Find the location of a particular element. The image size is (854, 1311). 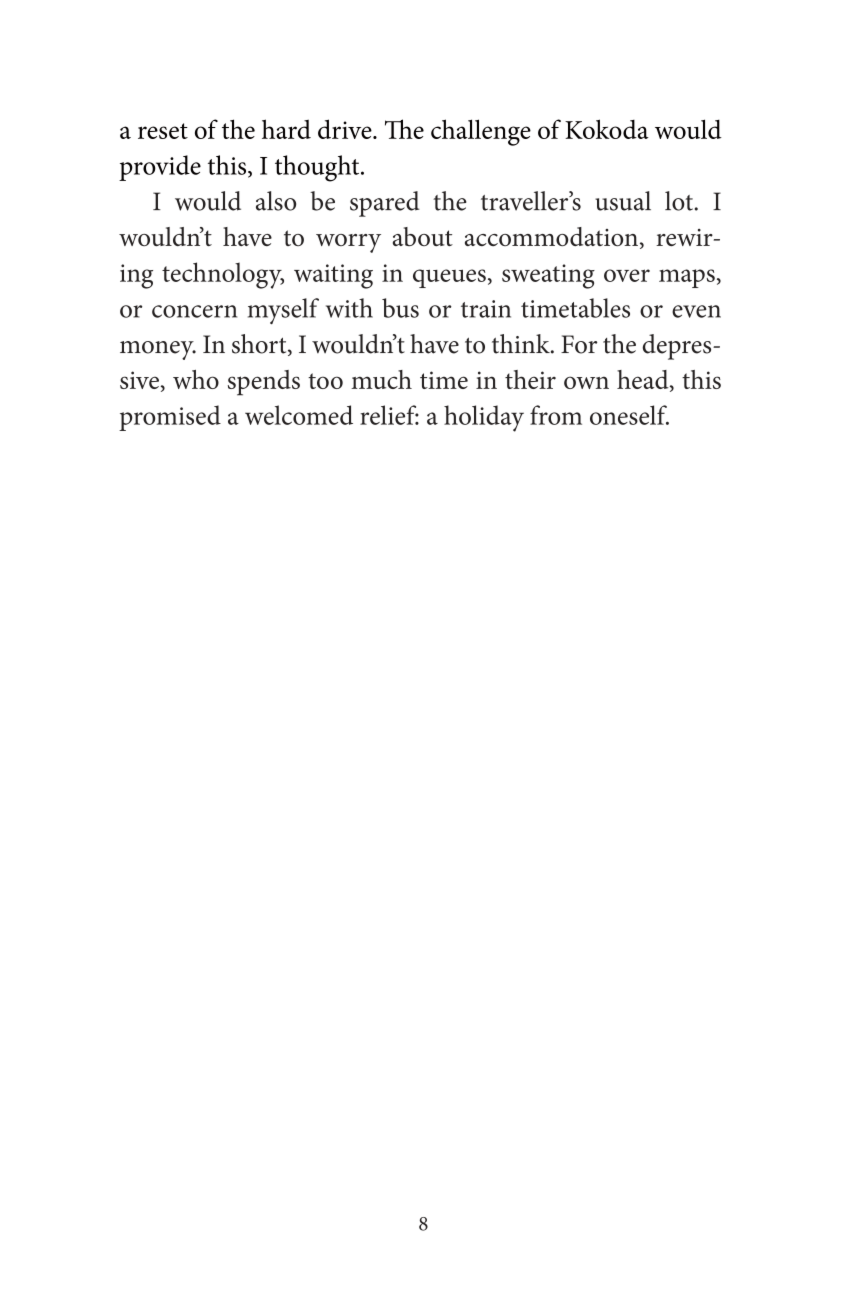

also is located at coordinates (276, 201).
